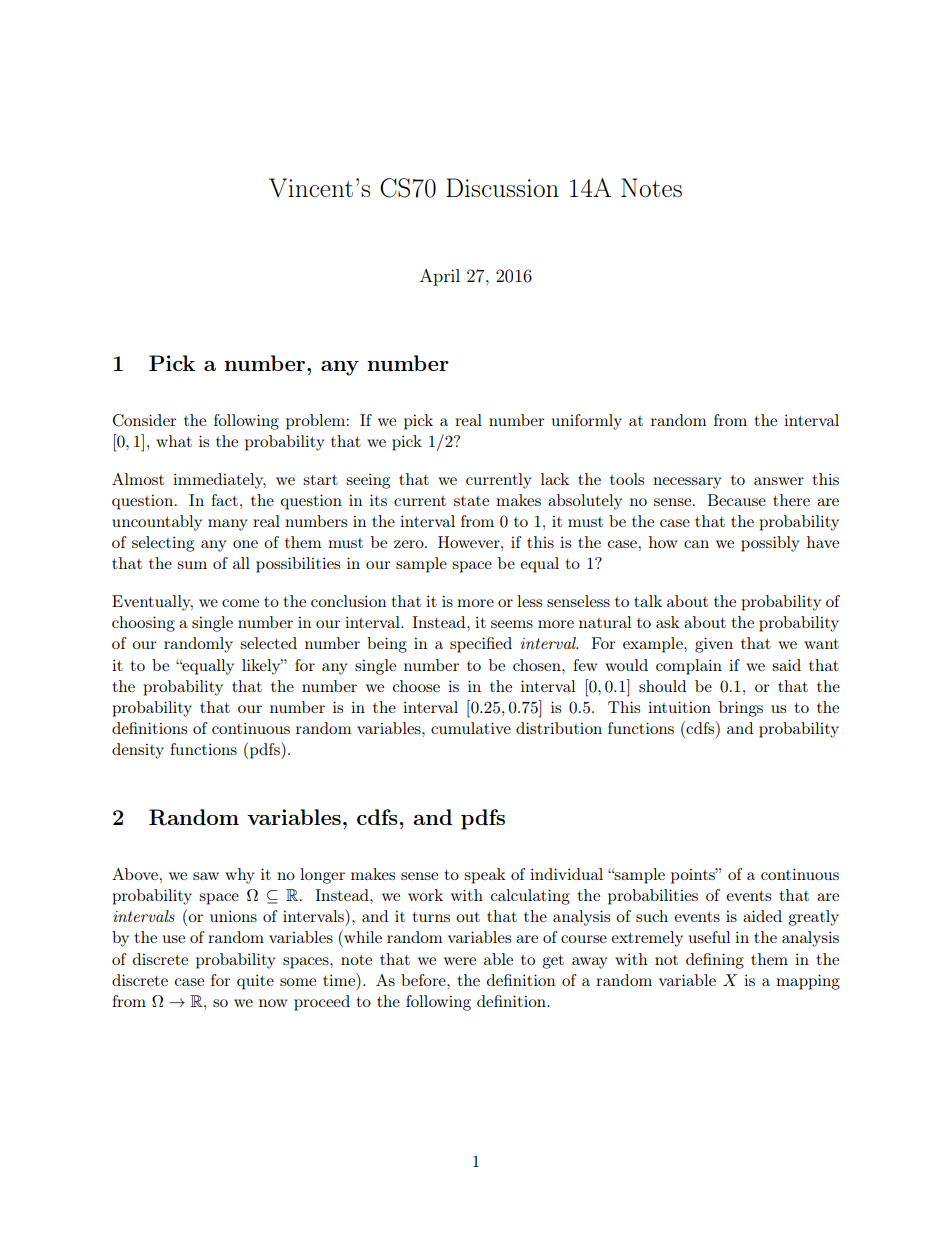 The image size is (952, 1233). Describe the element at coordinates (471, 728) in the screenshot. I see `cumulative` at that location.
